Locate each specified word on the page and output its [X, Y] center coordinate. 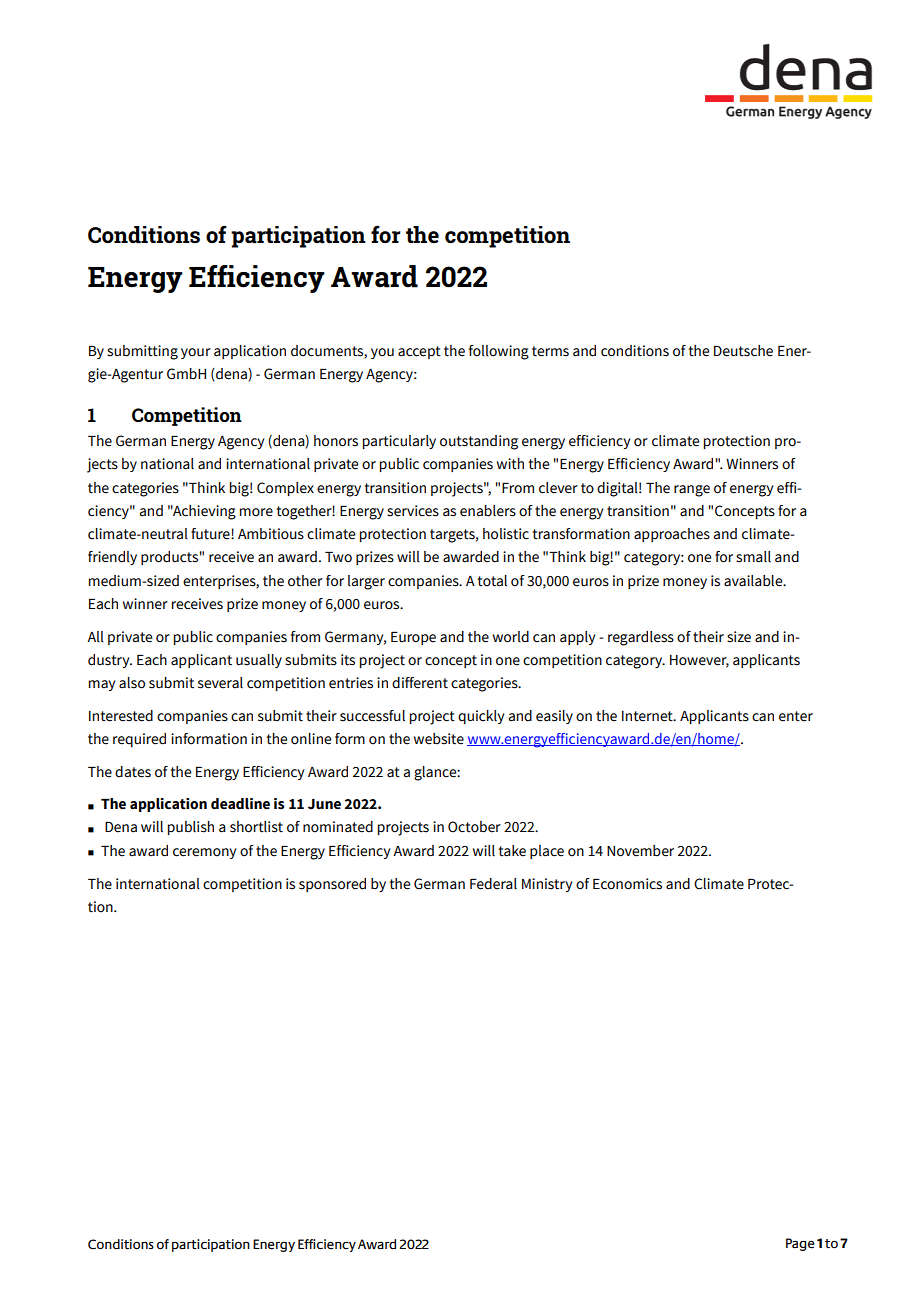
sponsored [332, 885]
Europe [413, 638]
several [220, 683]
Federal [493, 884]
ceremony [204, 853]
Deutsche [743, 351]
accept [419, 352]
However [699, 661]
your [196, 353]
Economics [627, 884]
